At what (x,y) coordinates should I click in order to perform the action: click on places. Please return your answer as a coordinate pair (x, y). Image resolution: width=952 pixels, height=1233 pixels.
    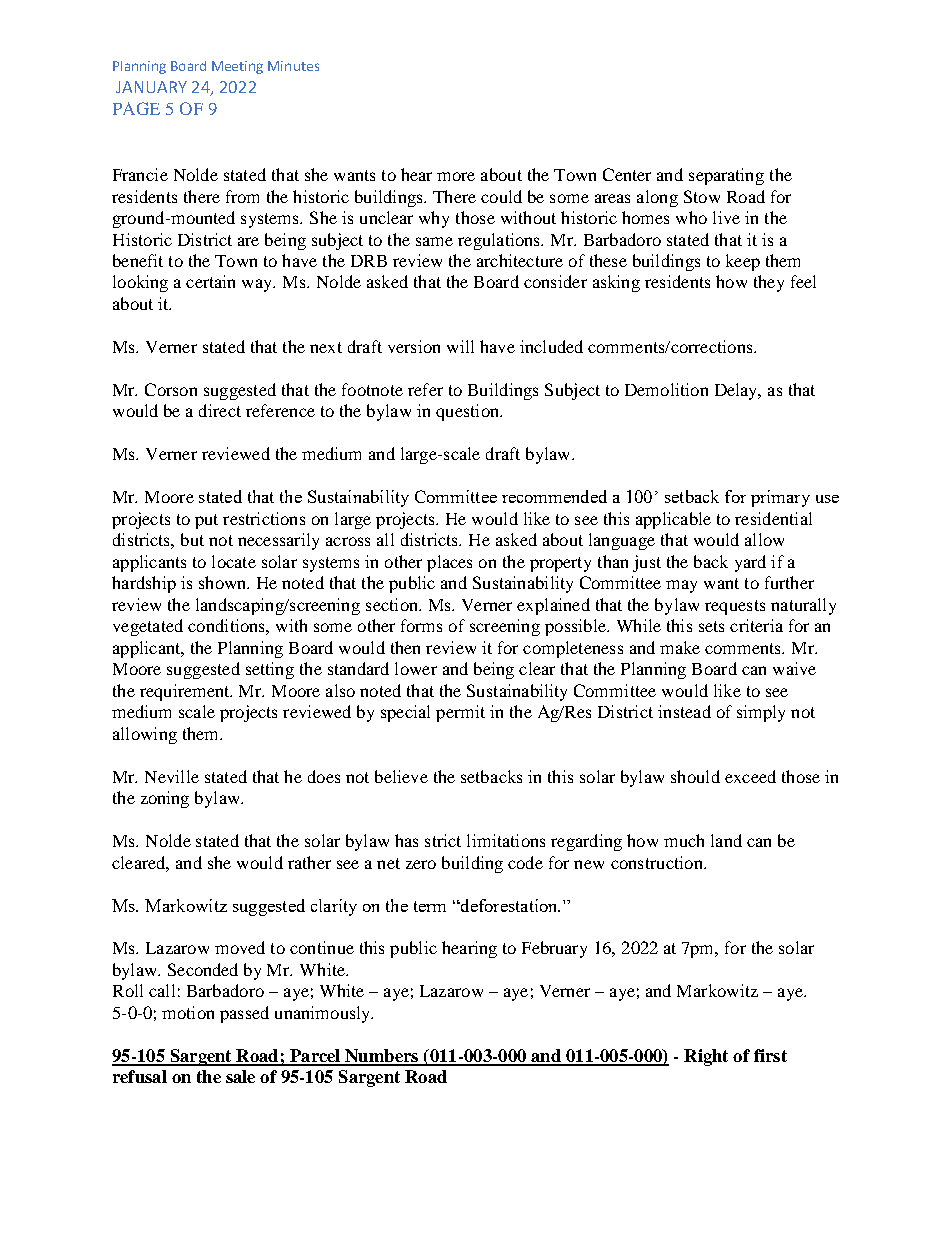
    Looking at the image, I should click on (449, 563).
